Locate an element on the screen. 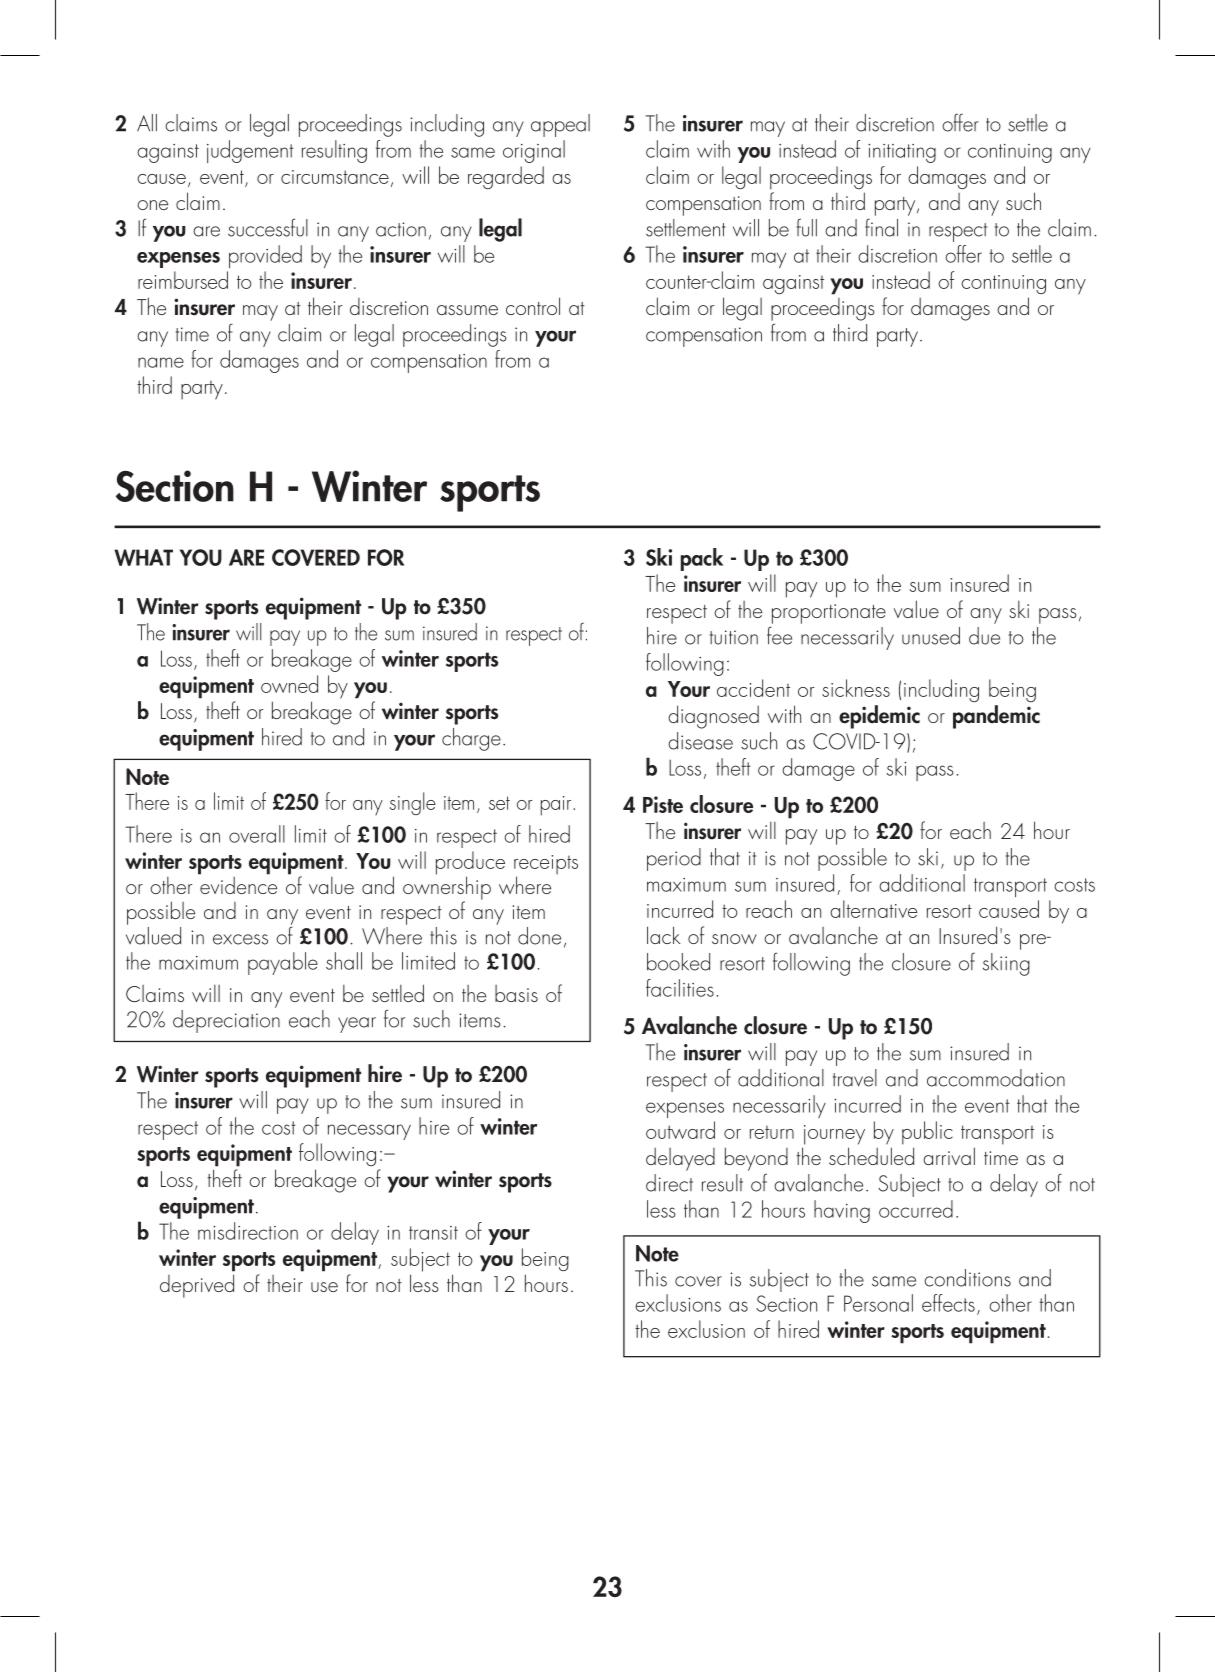 The width and height of the screenshot is (1215, 1672). judgement is located at coordinates (250, 151).
